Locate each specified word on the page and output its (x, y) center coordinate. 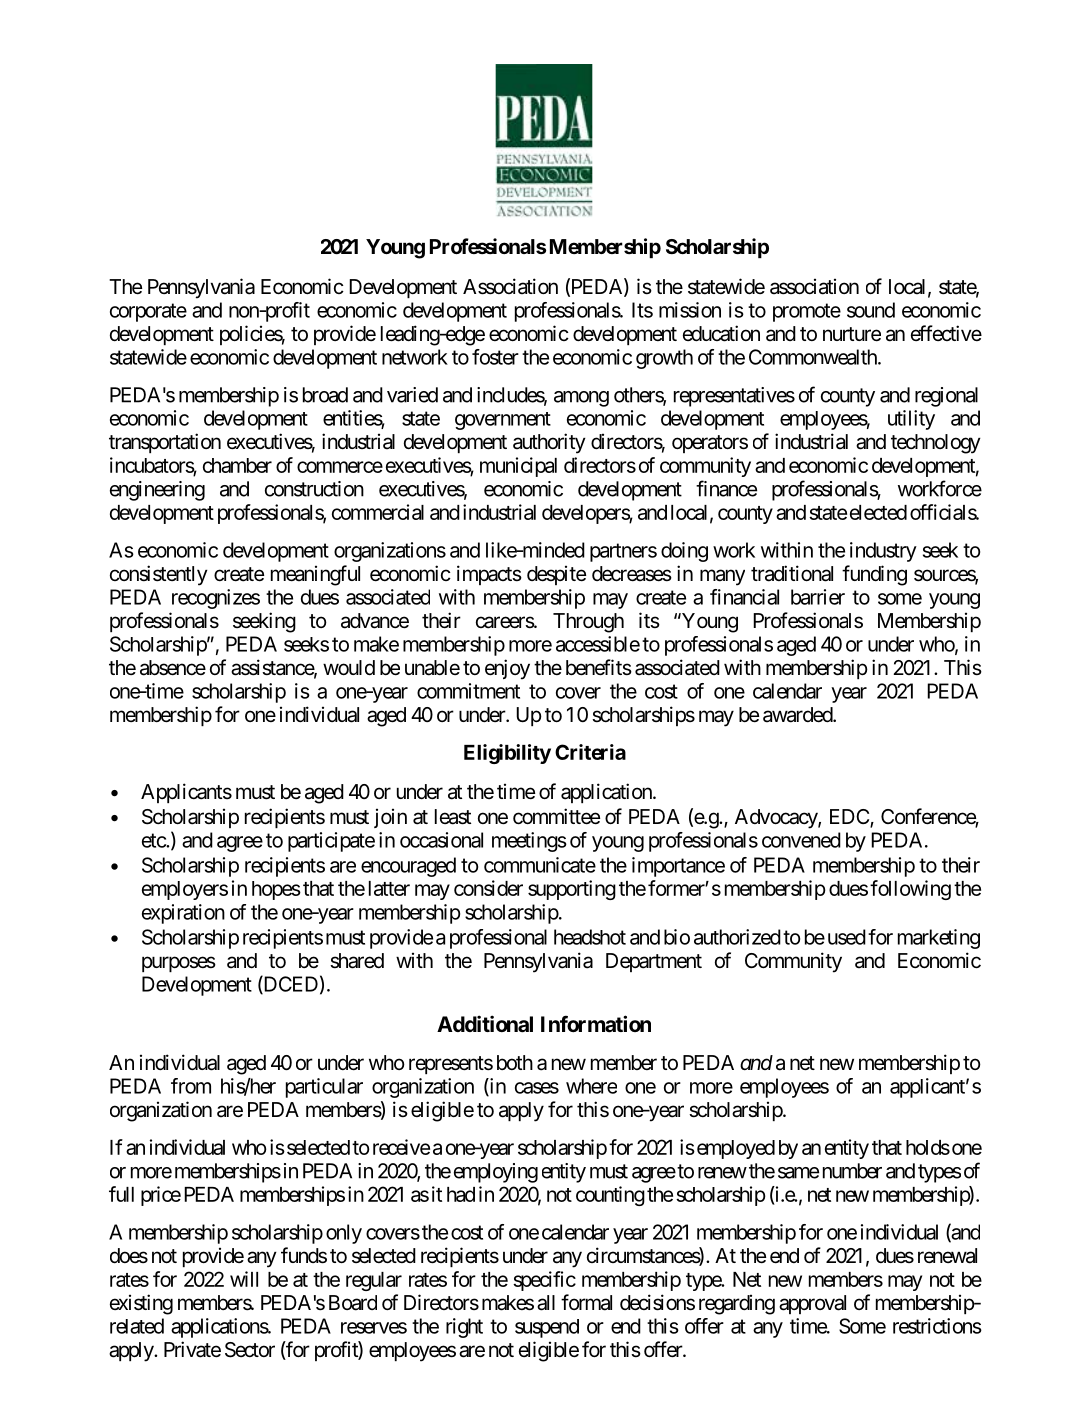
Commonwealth (814, 357)
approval (812, 1304)
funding (874, 575)
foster (495, 357)
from (191, 1086)
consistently (159, 575)
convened (801, 840)
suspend (547, 1328)
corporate (148, 312)
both (515, 1062)
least (453, 817)
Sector (250, 1350)
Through (588, 623)
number (852, 1171)
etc (154, 840)
